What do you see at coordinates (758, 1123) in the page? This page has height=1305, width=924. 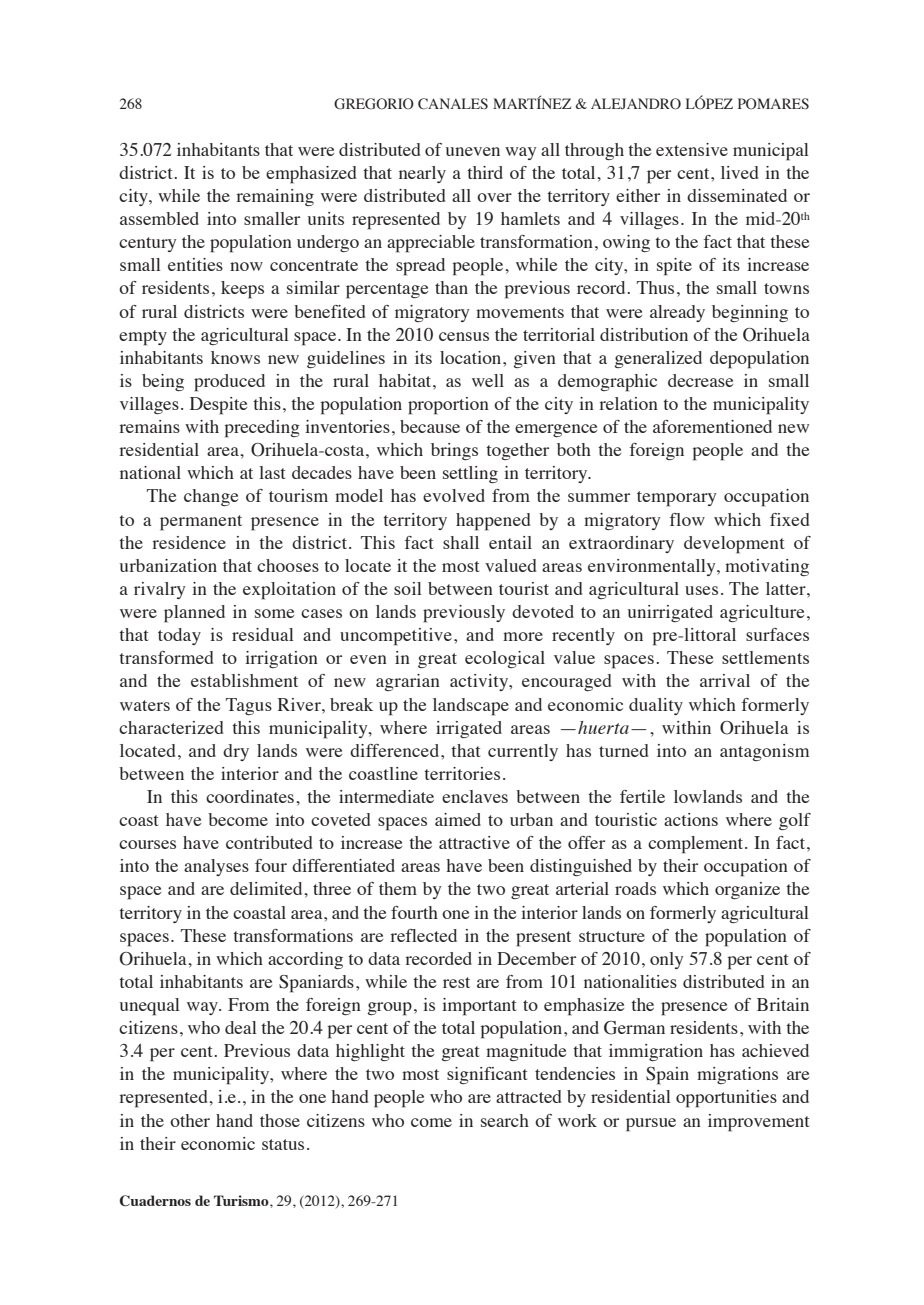 I see `improvement` at bounding box center [758, 1123].
